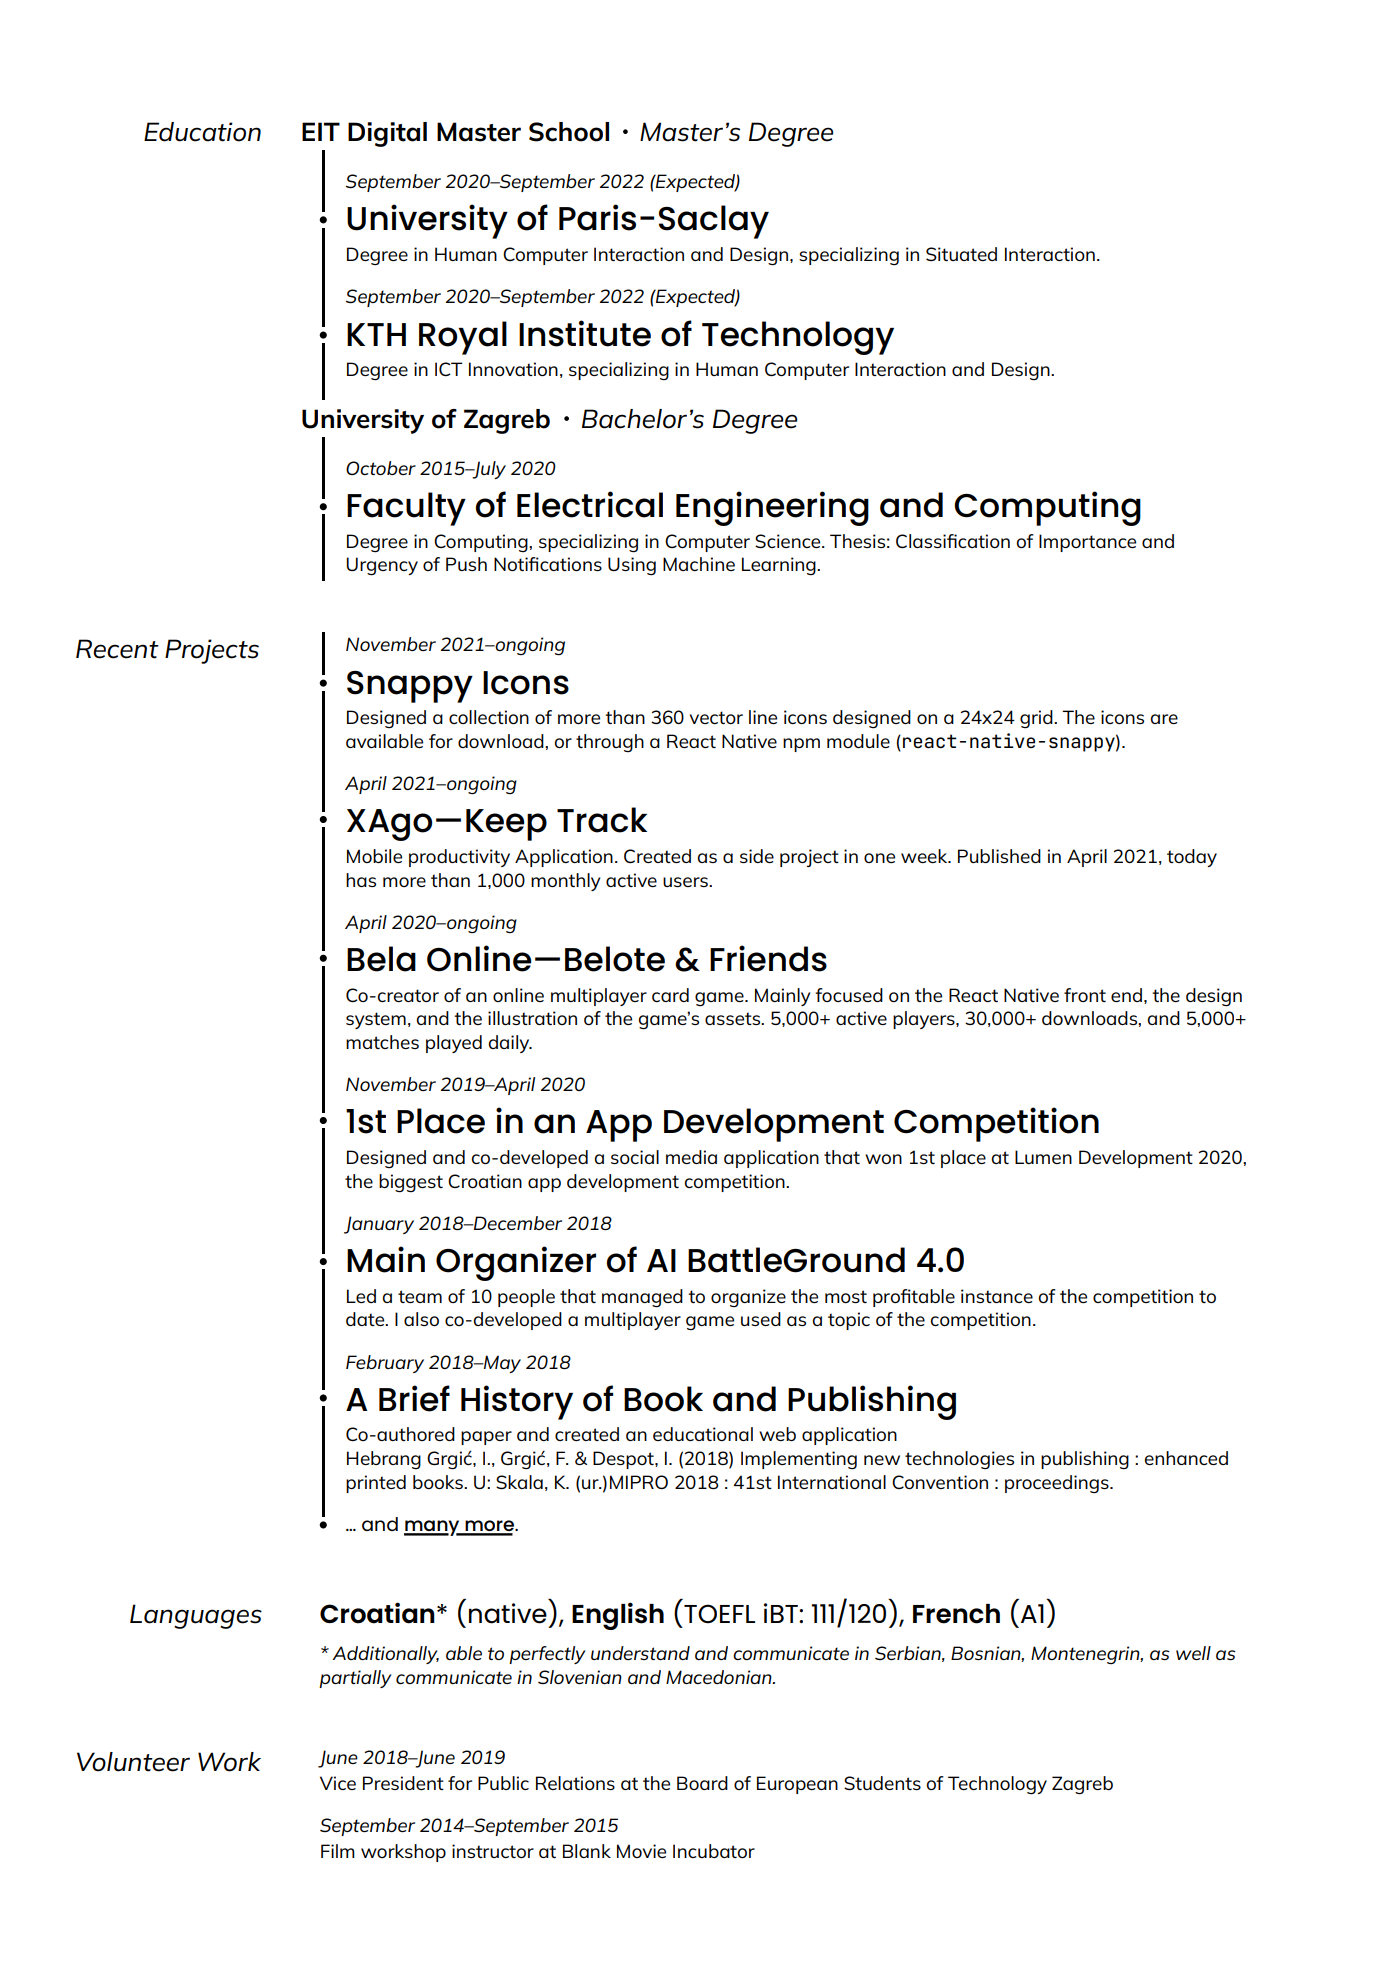  Describe the element at coordinates (321, 131) in the document. I see `EIT` at that location.
